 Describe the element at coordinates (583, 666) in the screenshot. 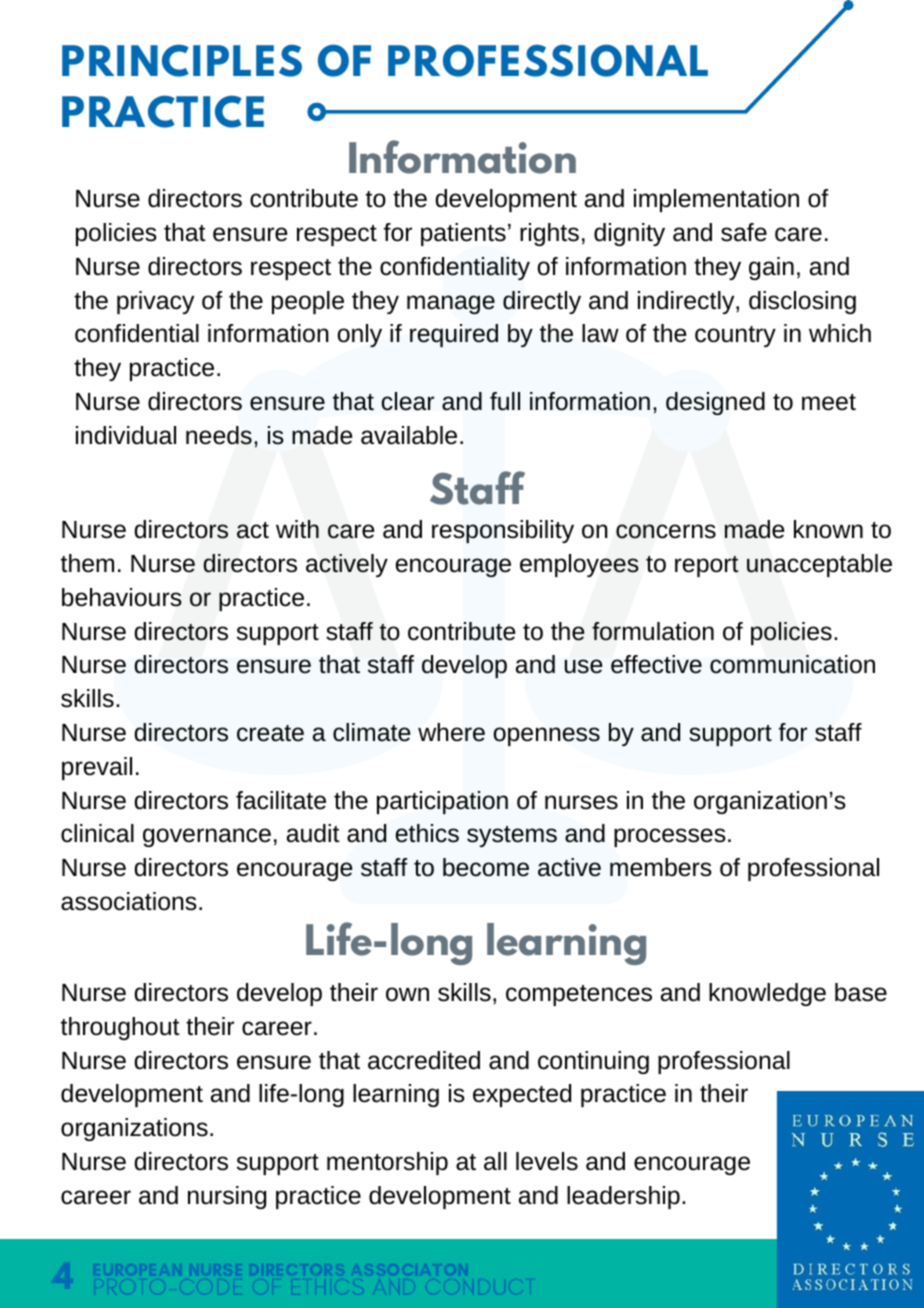

I see `use` at that location.
